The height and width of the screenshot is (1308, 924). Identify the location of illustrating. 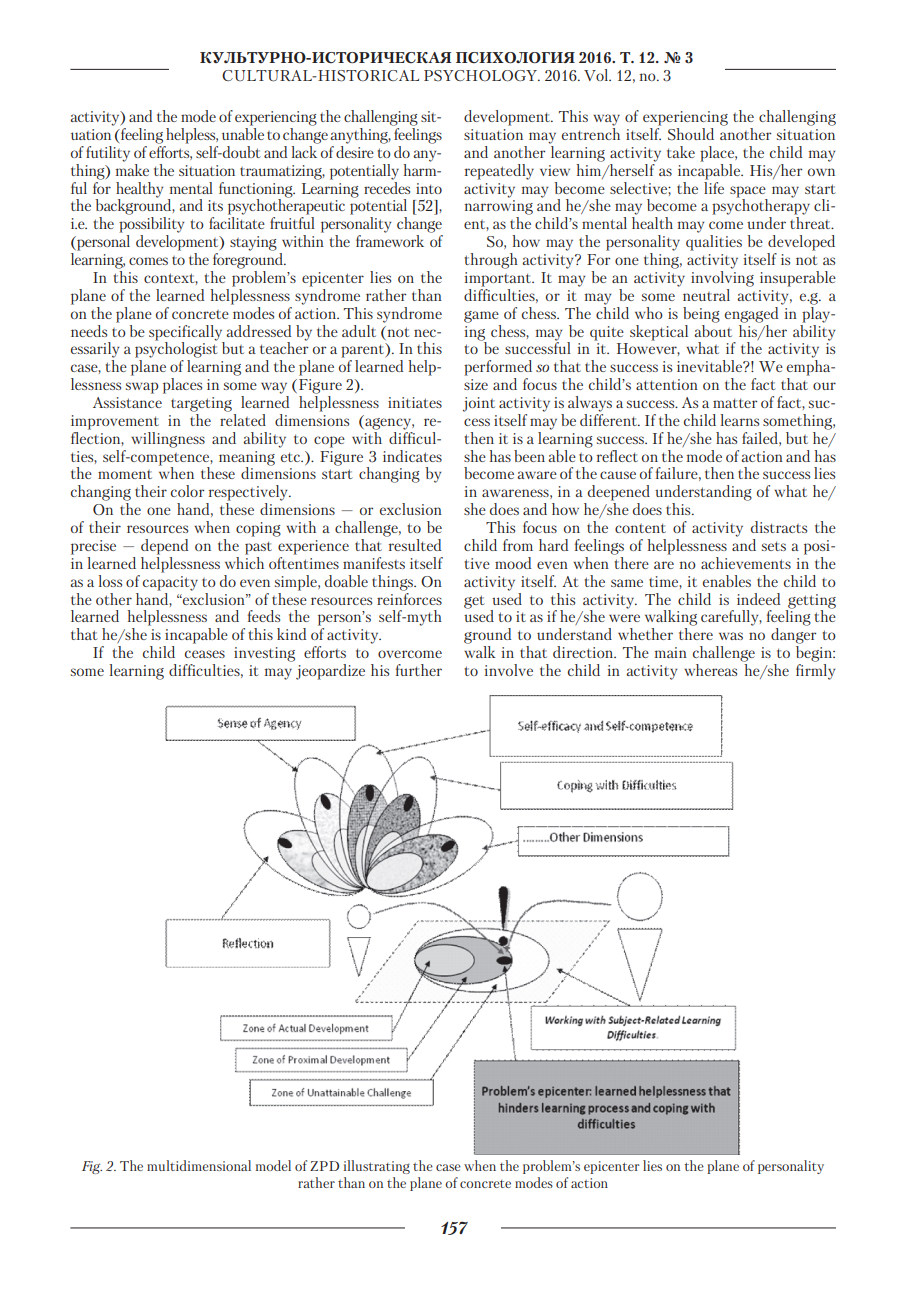
(377, 1167).
